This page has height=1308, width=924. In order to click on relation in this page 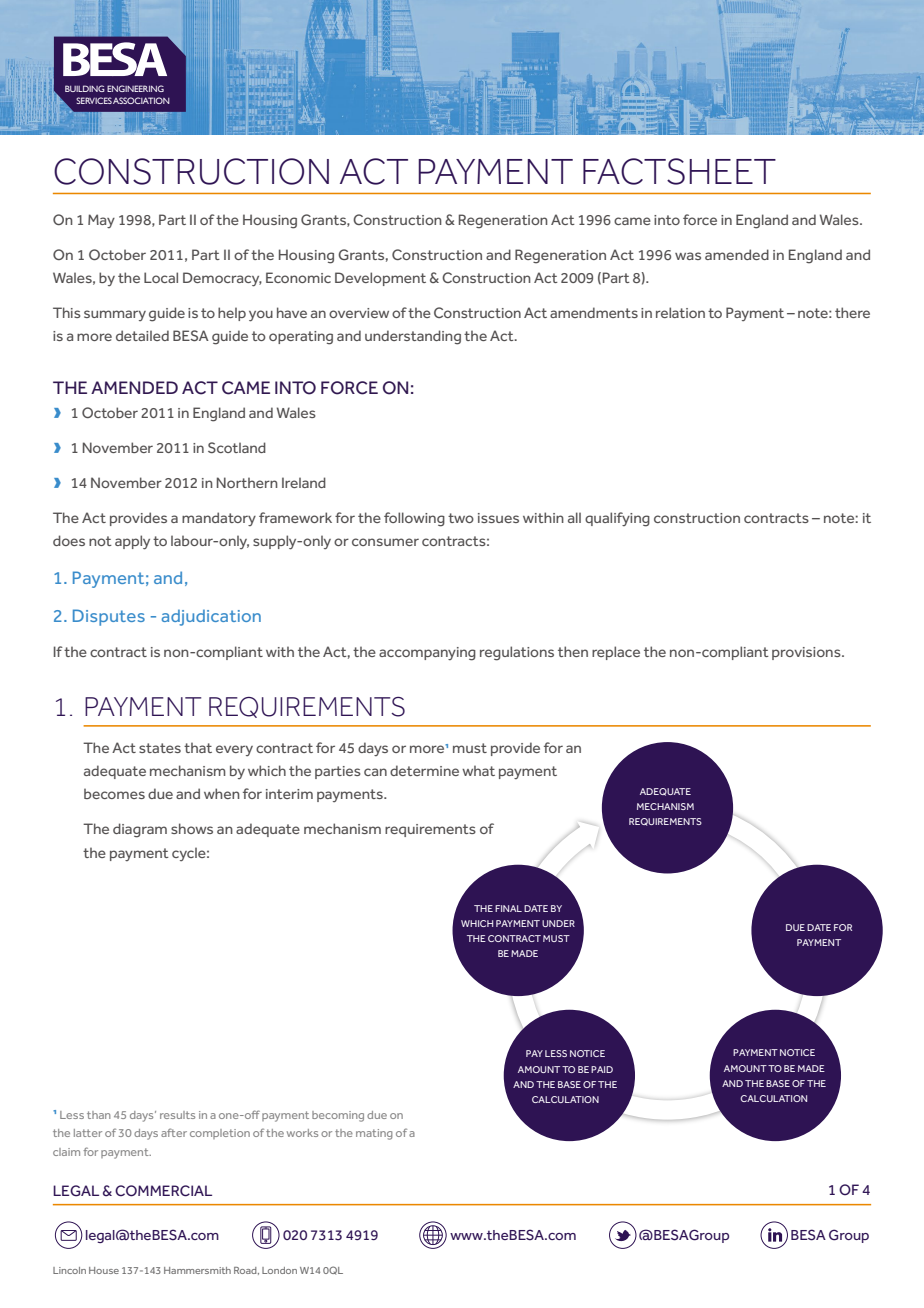, I will do `click(680, 312)`.
